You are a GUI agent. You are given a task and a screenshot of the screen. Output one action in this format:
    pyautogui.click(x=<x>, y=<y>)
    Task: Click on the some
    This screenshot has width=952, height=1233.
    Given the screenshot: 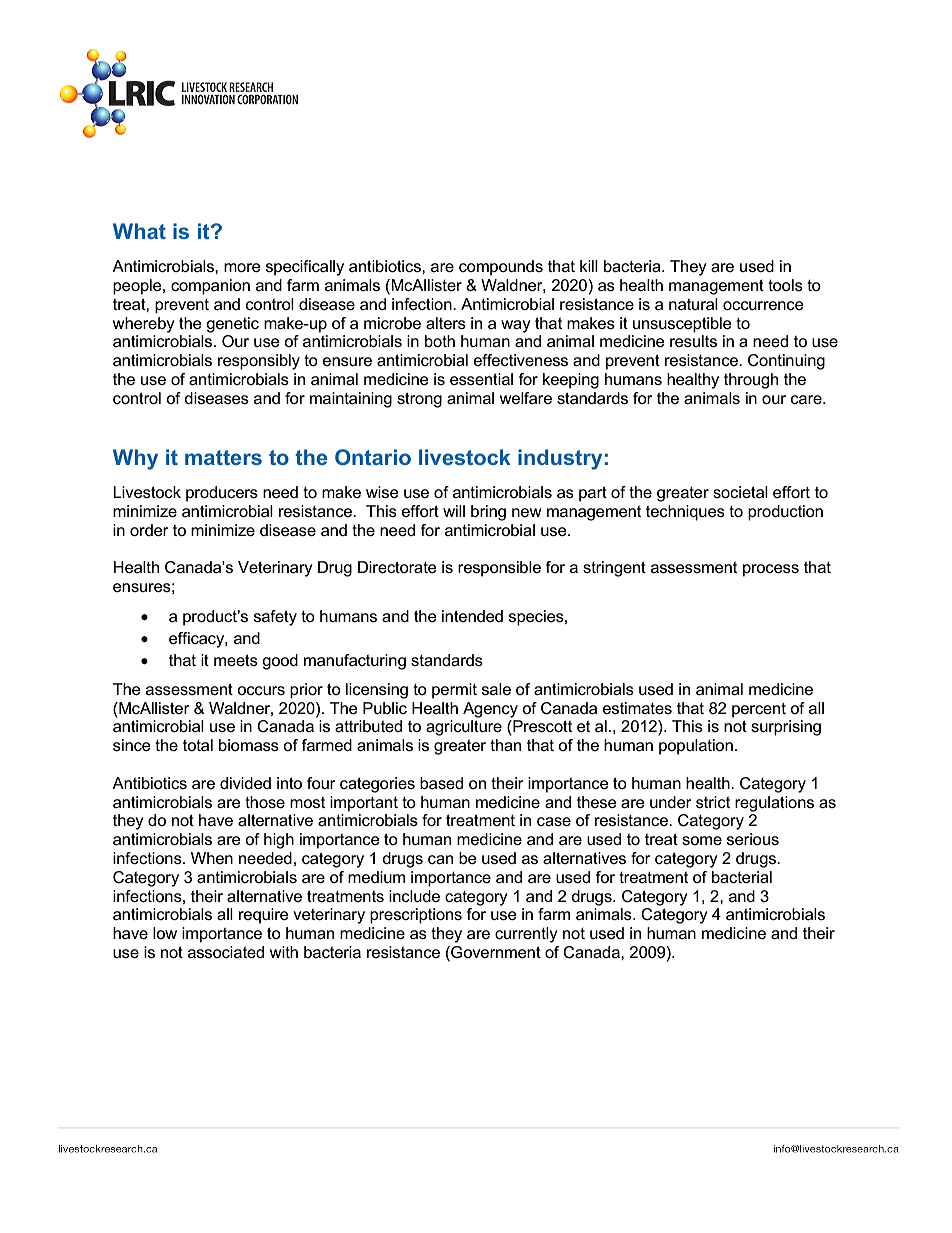 What is the action you would take?
    pyautogui.click(x=702, y=840)
